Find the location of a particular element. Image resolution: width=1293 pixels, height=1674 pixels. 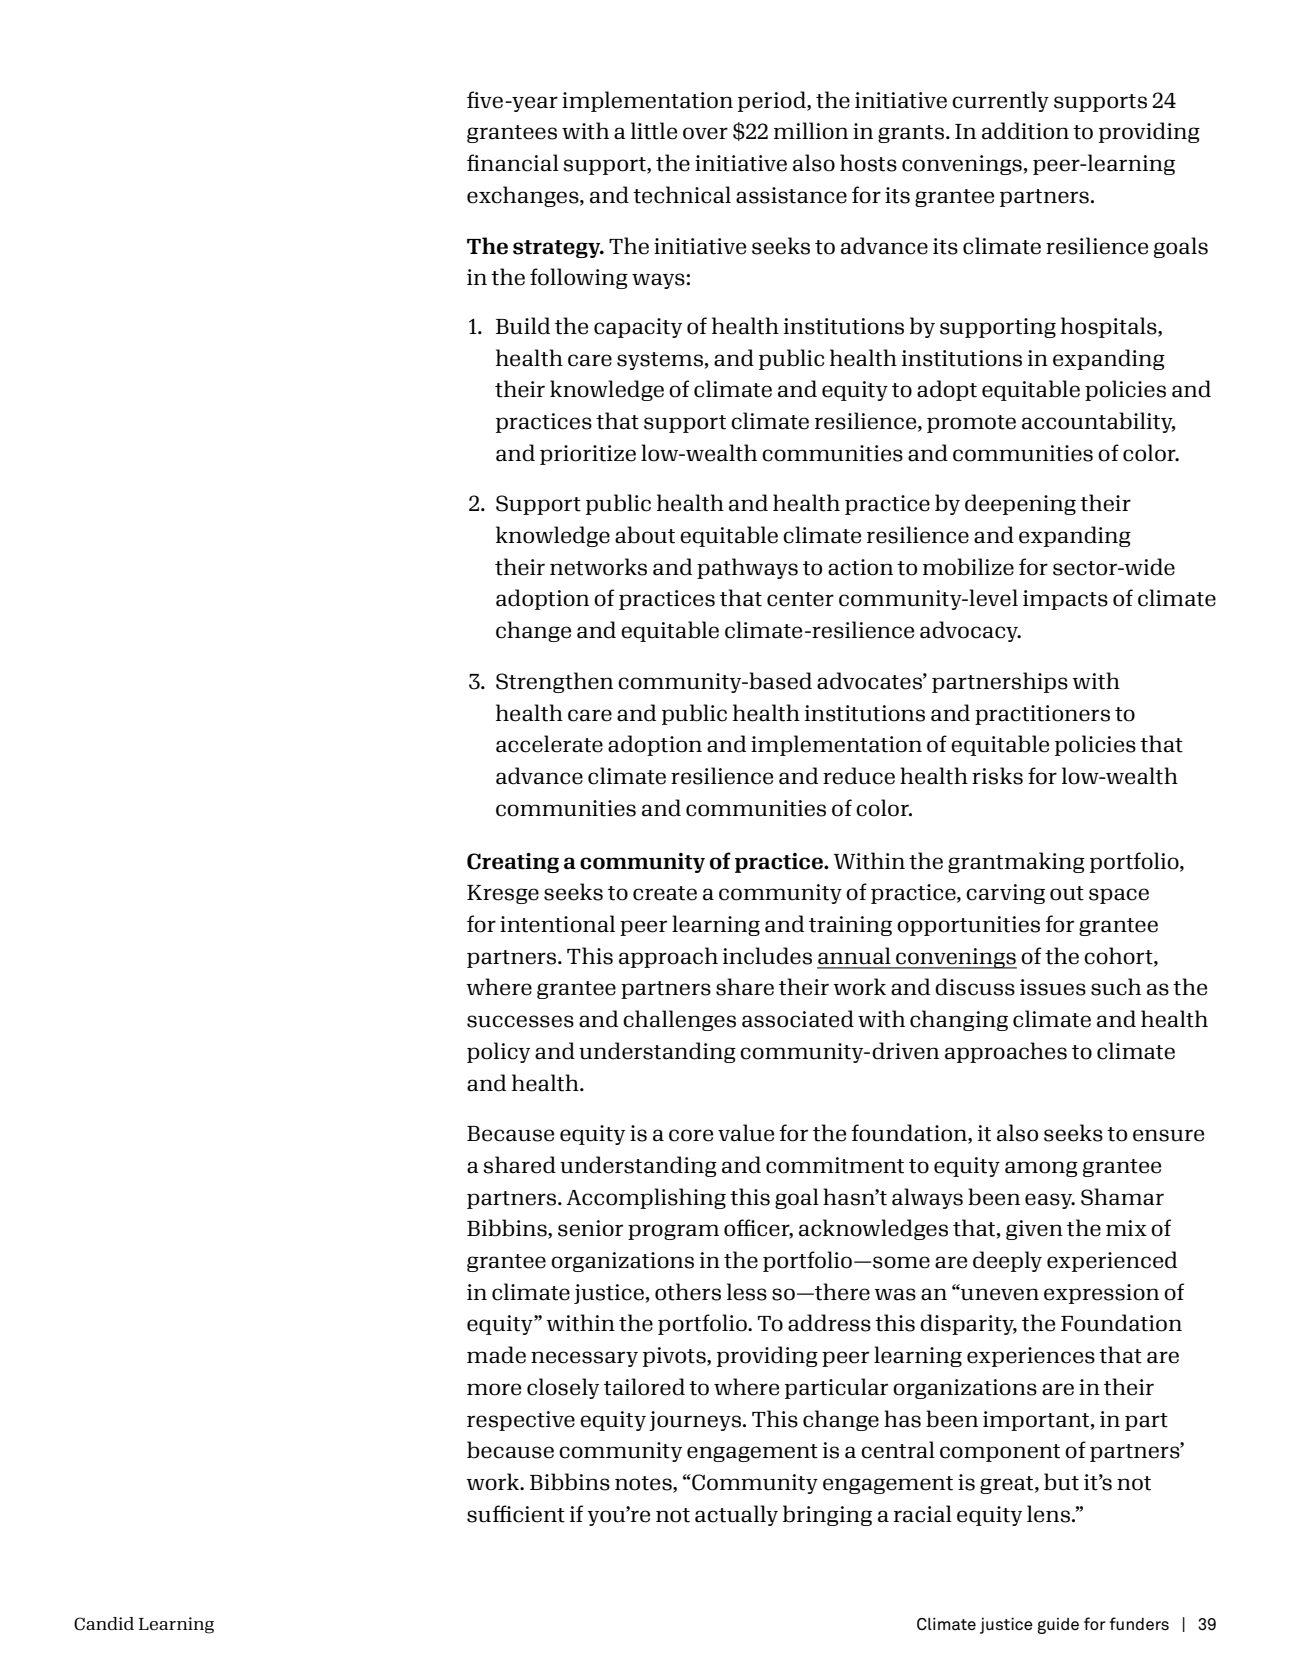

financial is located at coordinates (513, 163).
